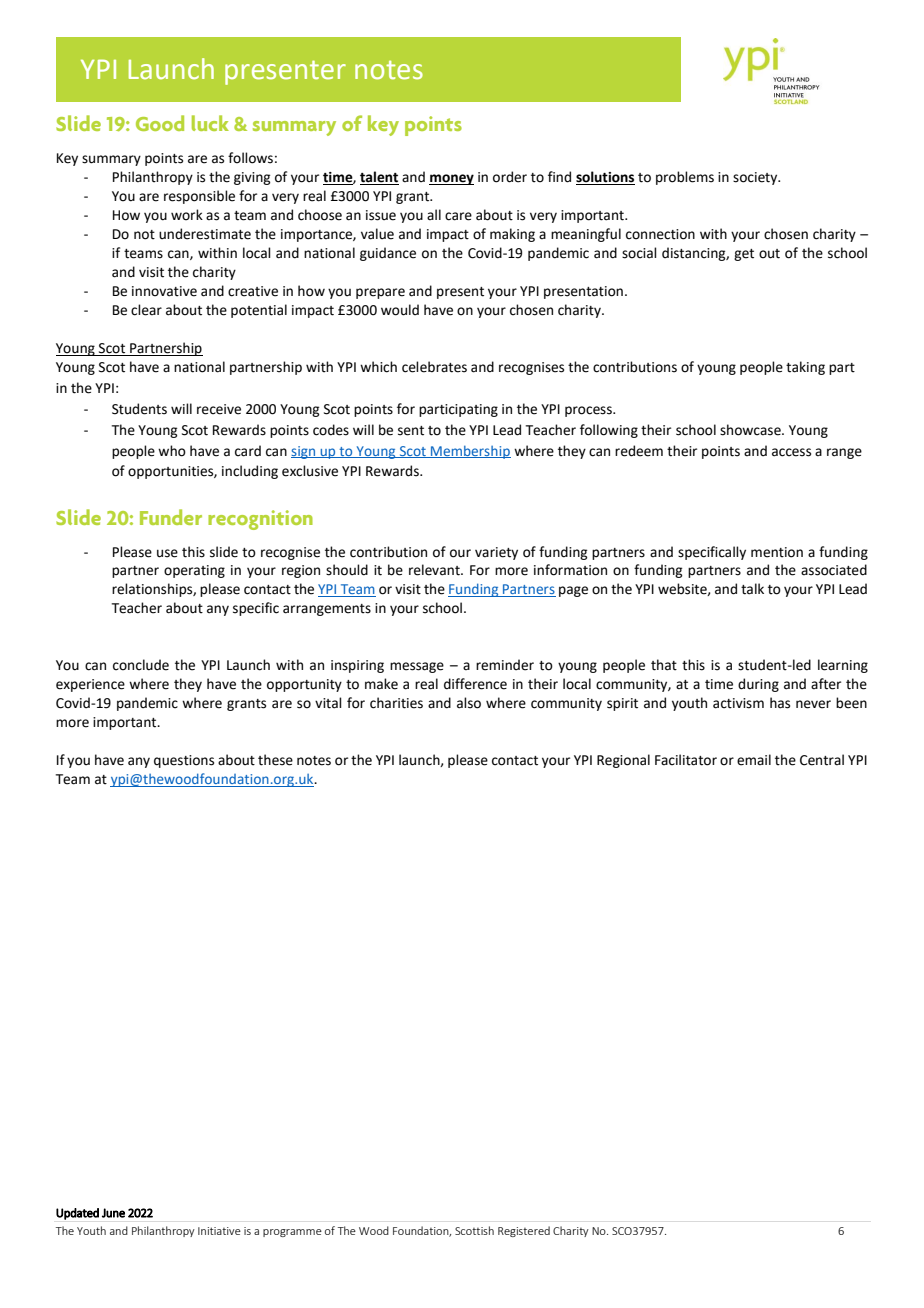 The width and height of the screenshot is (924, 1308). Describe the element at coordinates (113, 1213) in the screenshot. I see `June` at that location.
